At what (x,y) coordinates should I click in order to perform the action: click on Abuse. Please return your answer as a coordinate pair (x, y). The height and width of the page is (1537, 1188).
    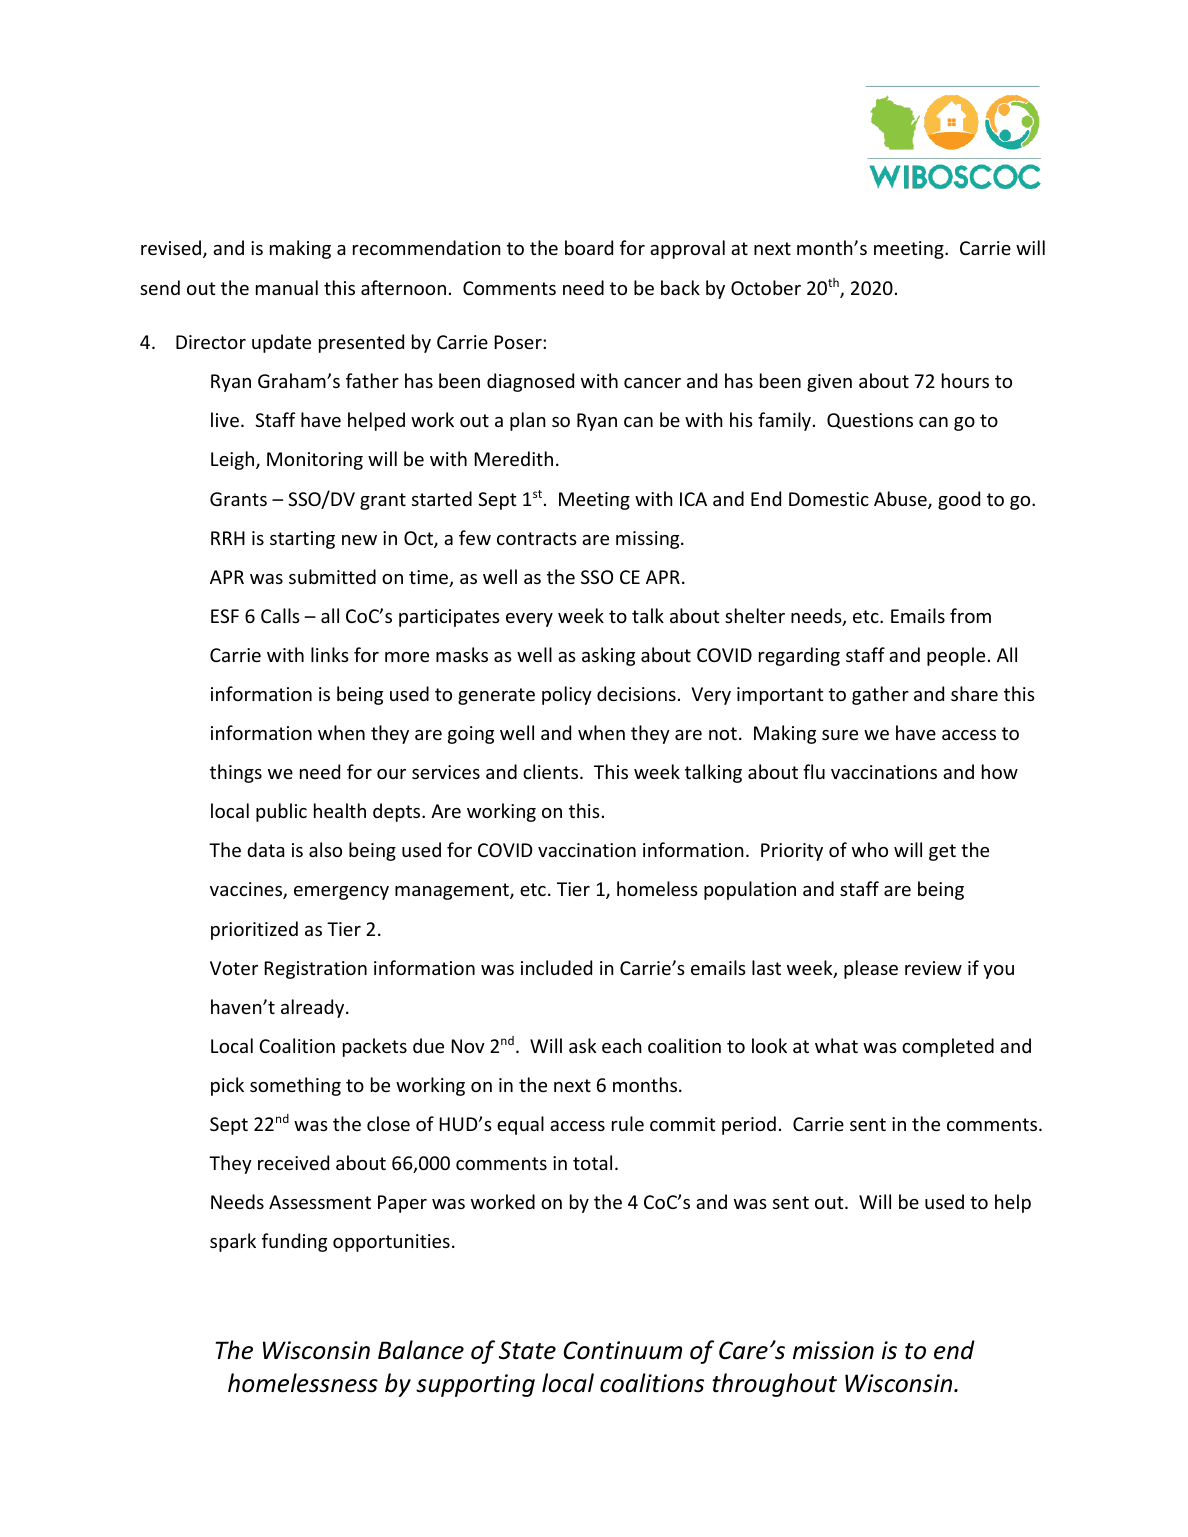
    Looking at the image, I should click on (901, 500).
